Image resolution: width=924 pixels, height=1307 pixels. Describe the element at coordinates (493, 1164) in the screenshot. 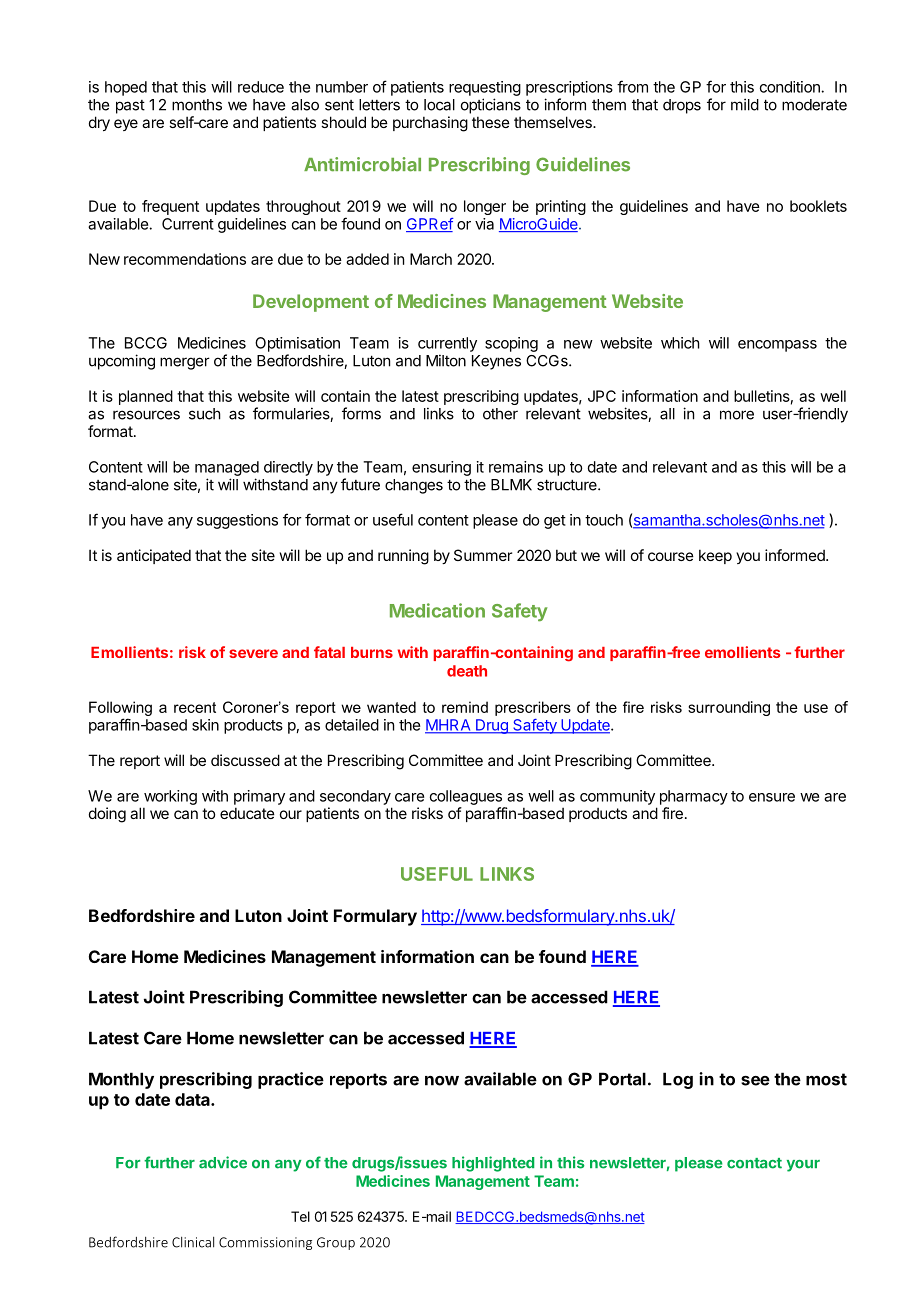

I see `highlighted` at that location.
